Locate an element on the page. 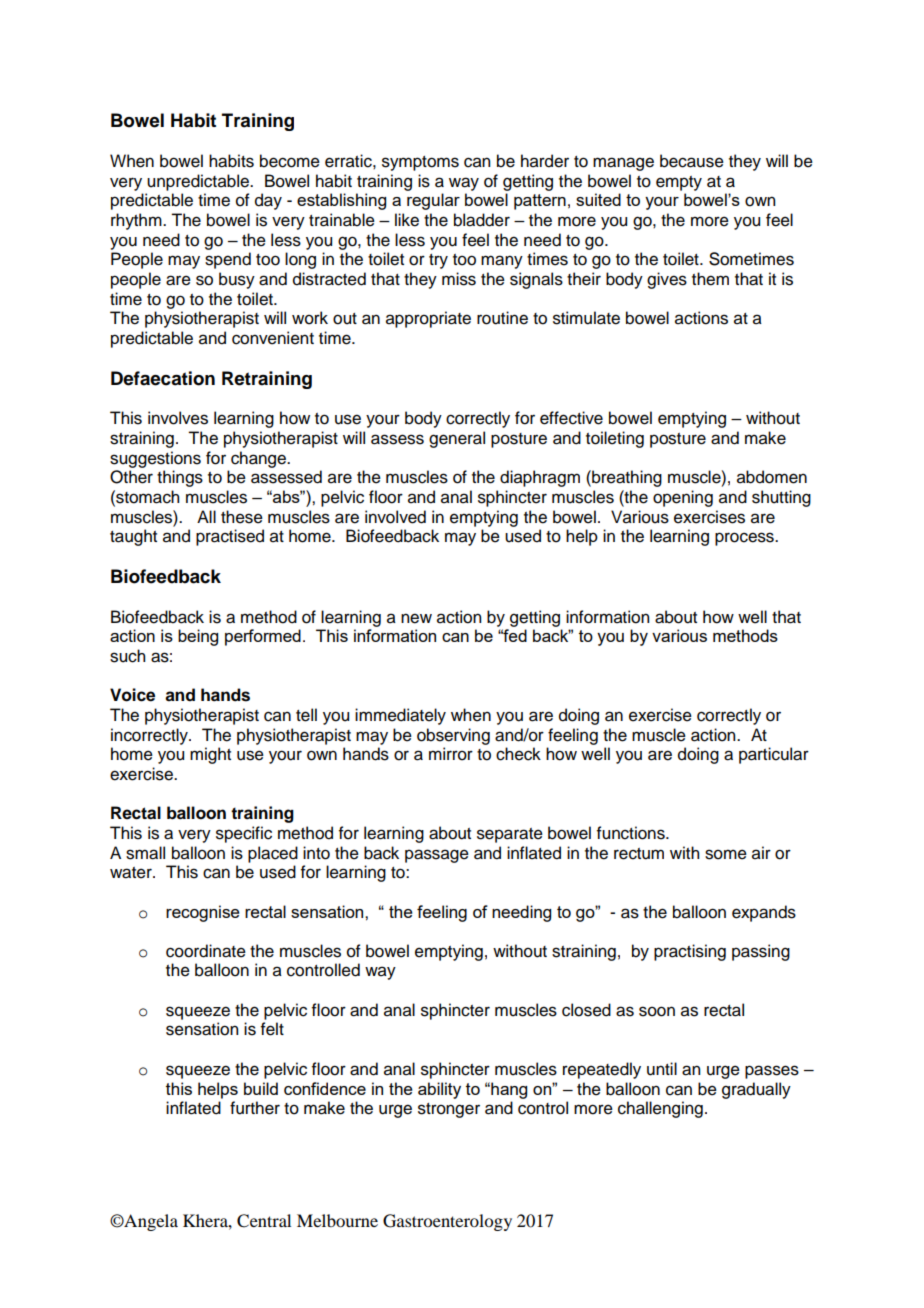  Central is located at coordinates (264, 1221).
